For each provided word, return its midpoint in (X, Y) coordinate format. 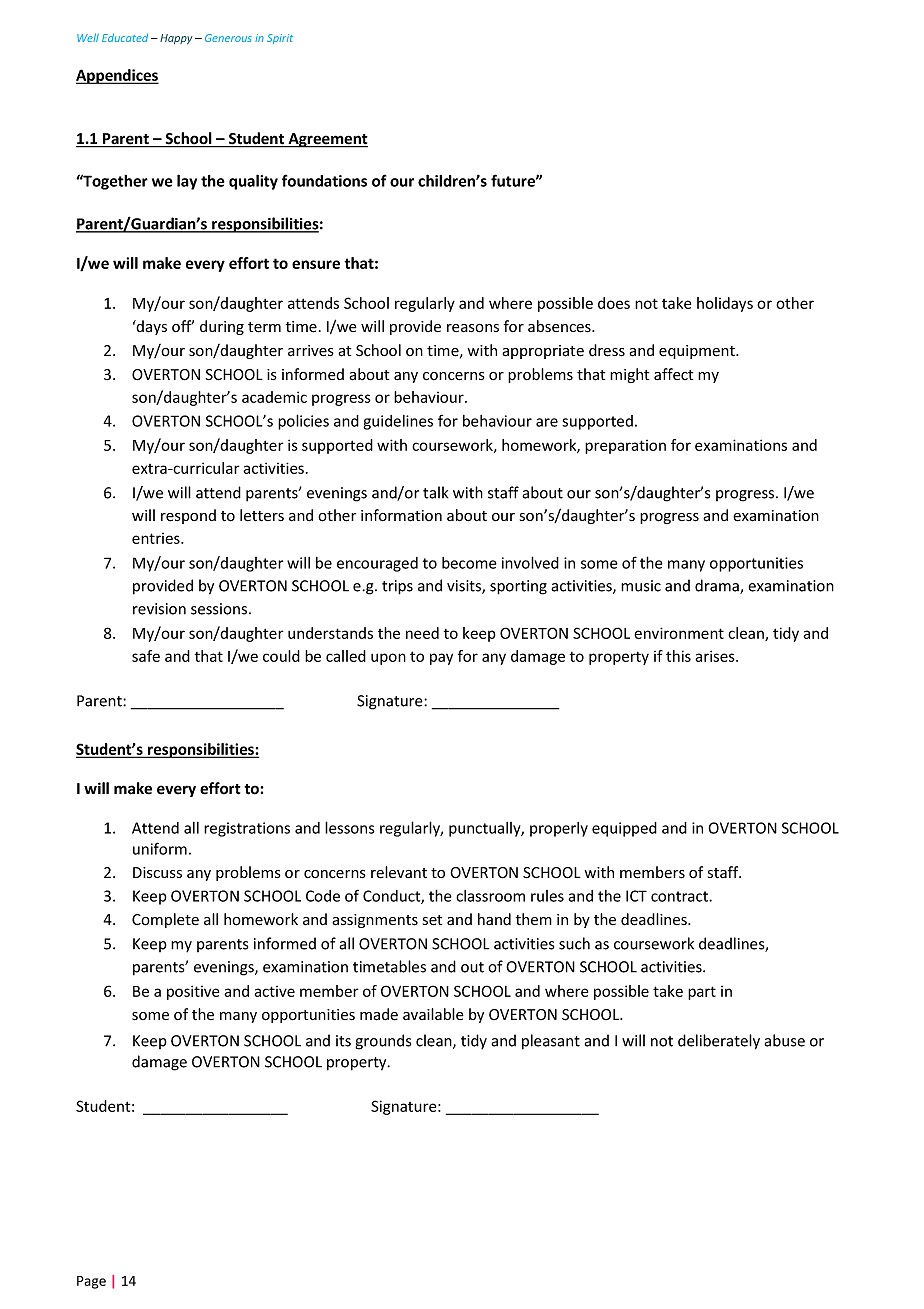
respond (188, 516)
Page (91, 1282)
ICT (636, 896)
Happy (176, 39)
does (614, 303)
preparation (625, 447)
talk (435, 492)
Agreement (327, 140)
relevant (399, 872)
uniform (160, 848)
